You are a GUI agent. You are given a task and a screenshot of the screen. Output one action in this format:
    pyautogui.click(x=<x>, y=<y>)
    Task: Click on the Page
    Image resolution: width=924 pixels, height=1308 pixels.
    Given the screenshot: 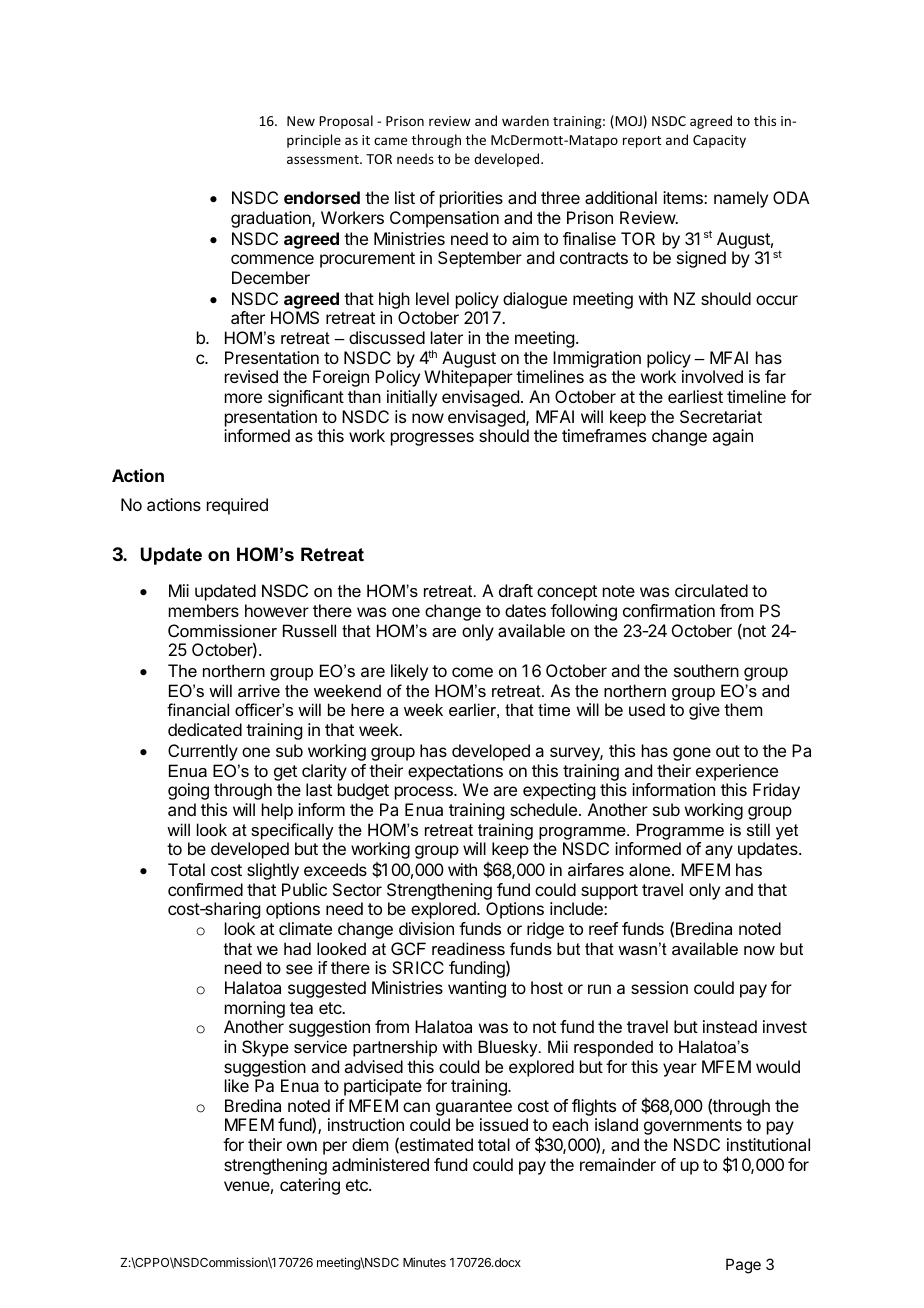 What is the action you would take?
    pyautogui.click(x=743, y=1266)
